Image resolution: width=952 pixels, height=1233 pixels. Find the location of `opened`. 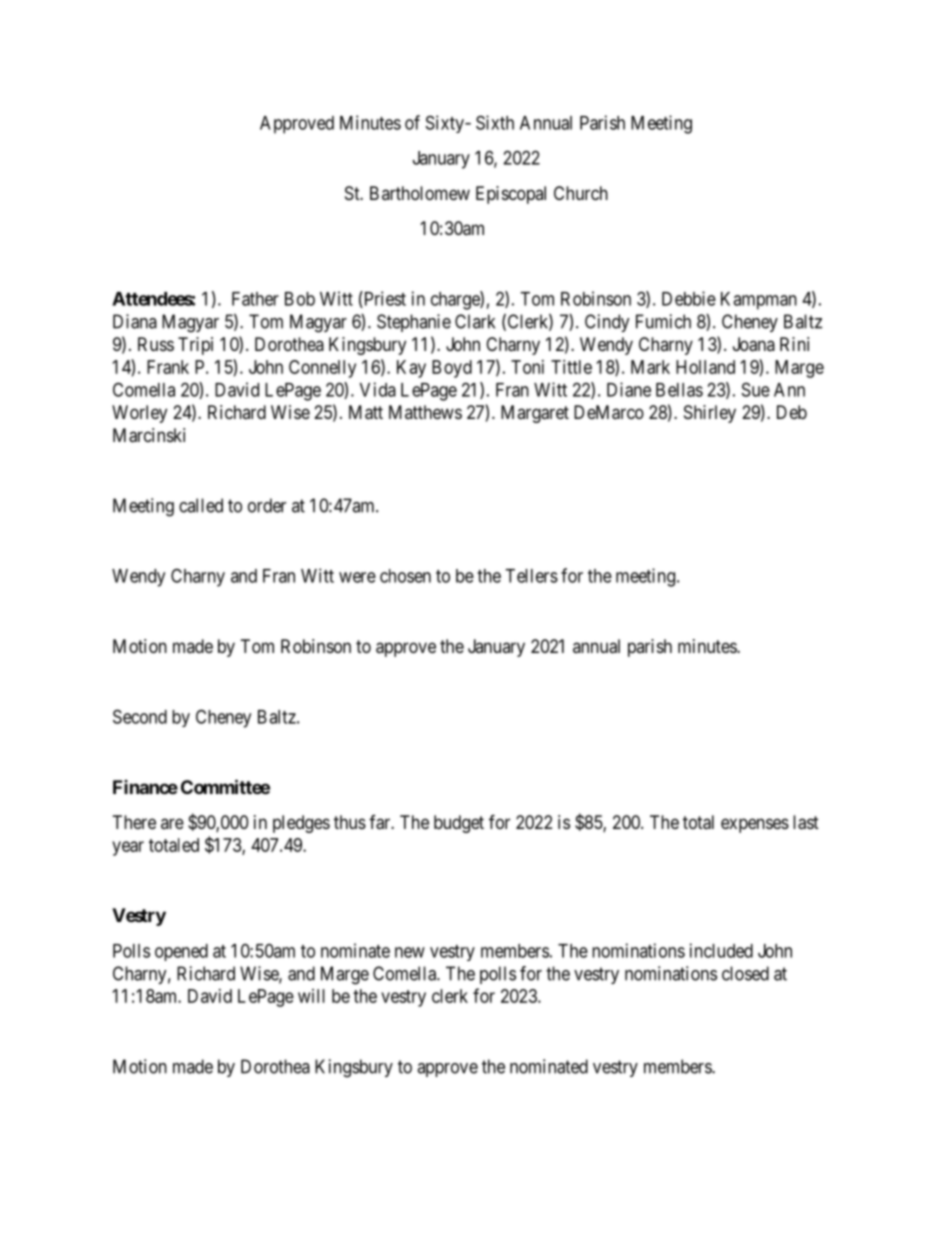

opened is located at coordinates (181, 952).
